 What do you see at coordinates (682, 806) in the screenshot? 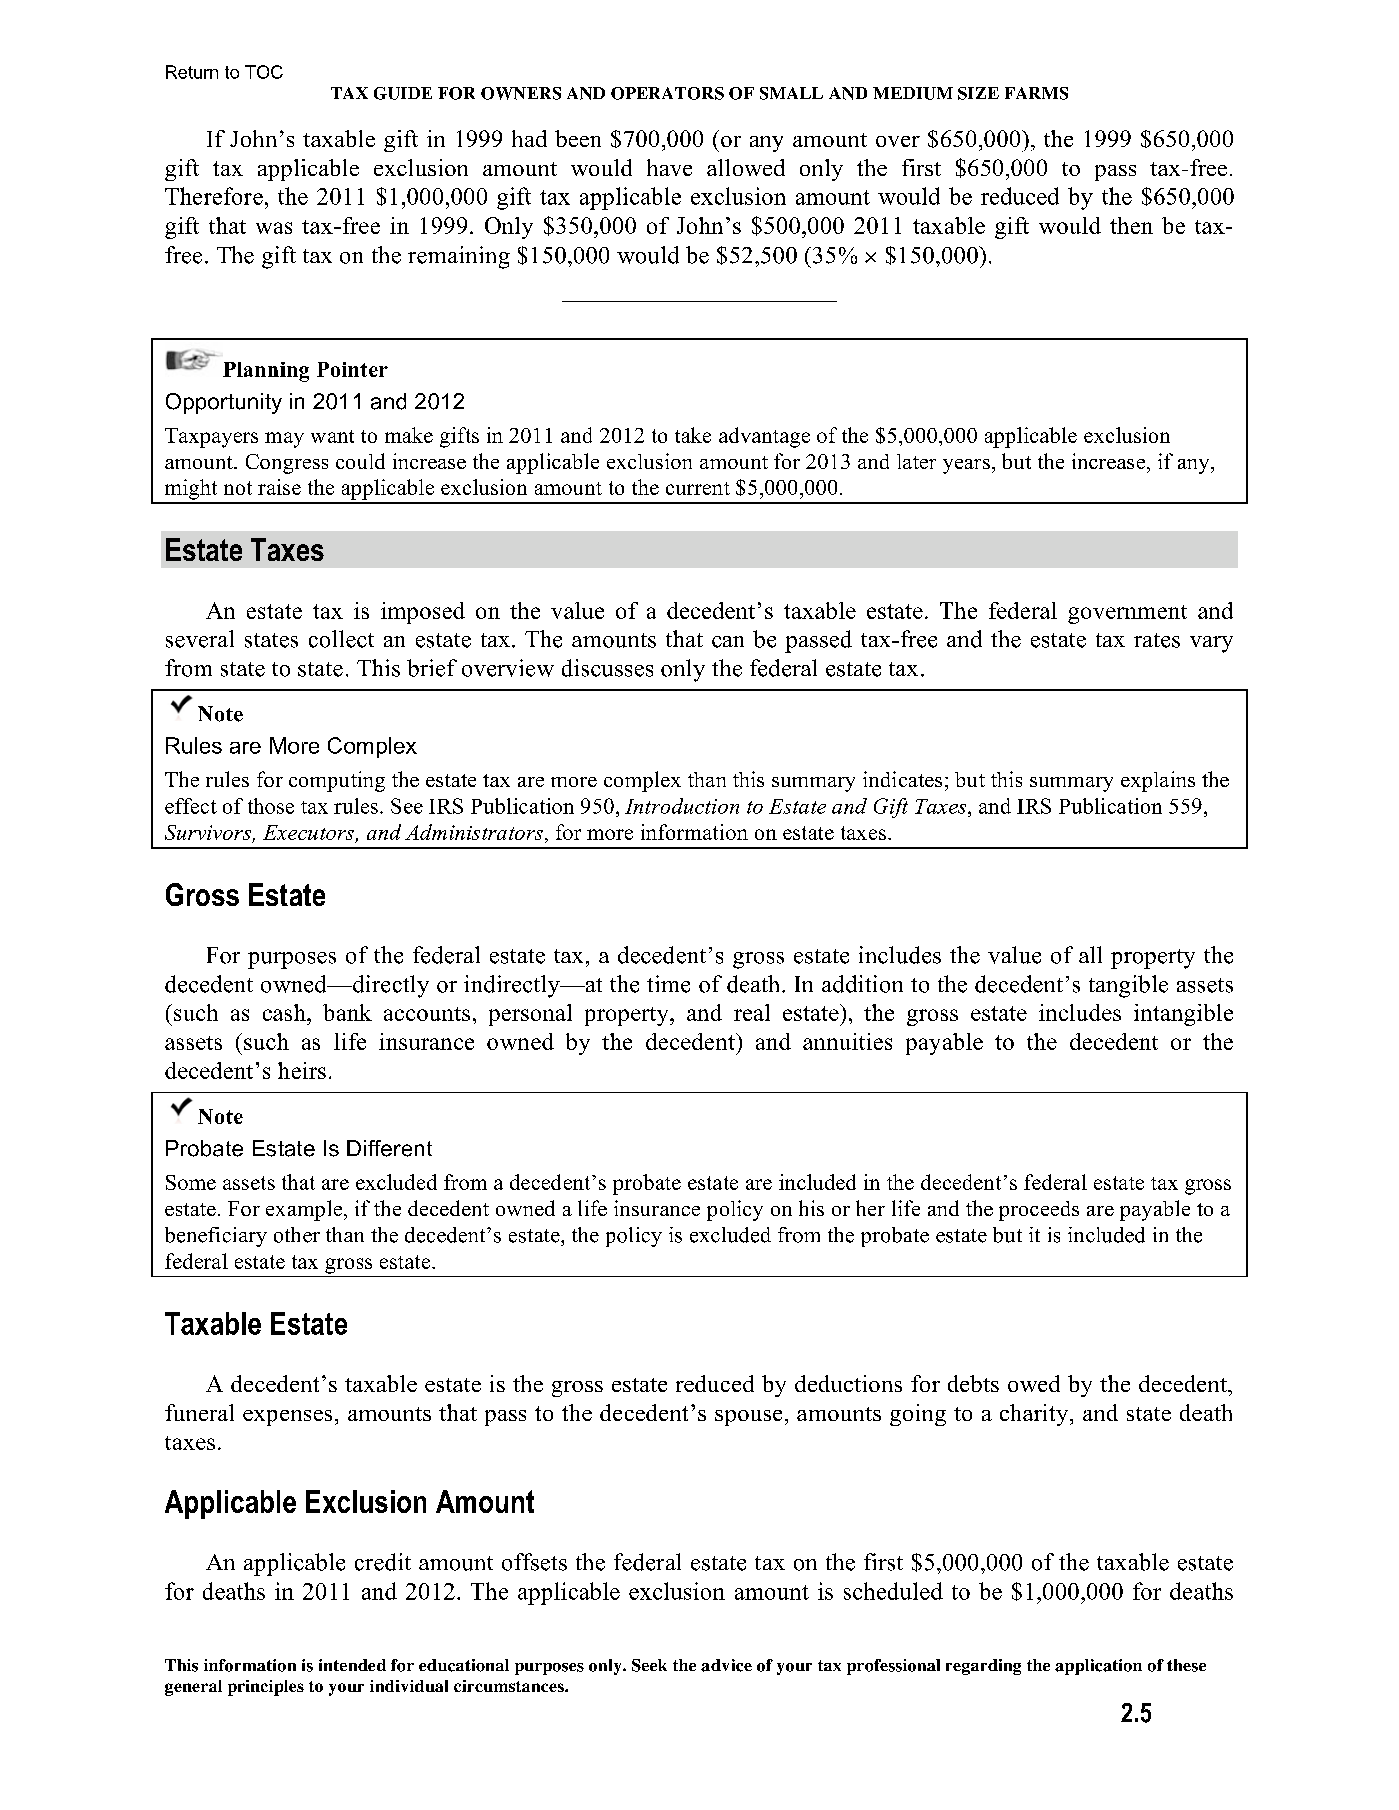
I see `Introduction` at bounding box center [682, 806].
